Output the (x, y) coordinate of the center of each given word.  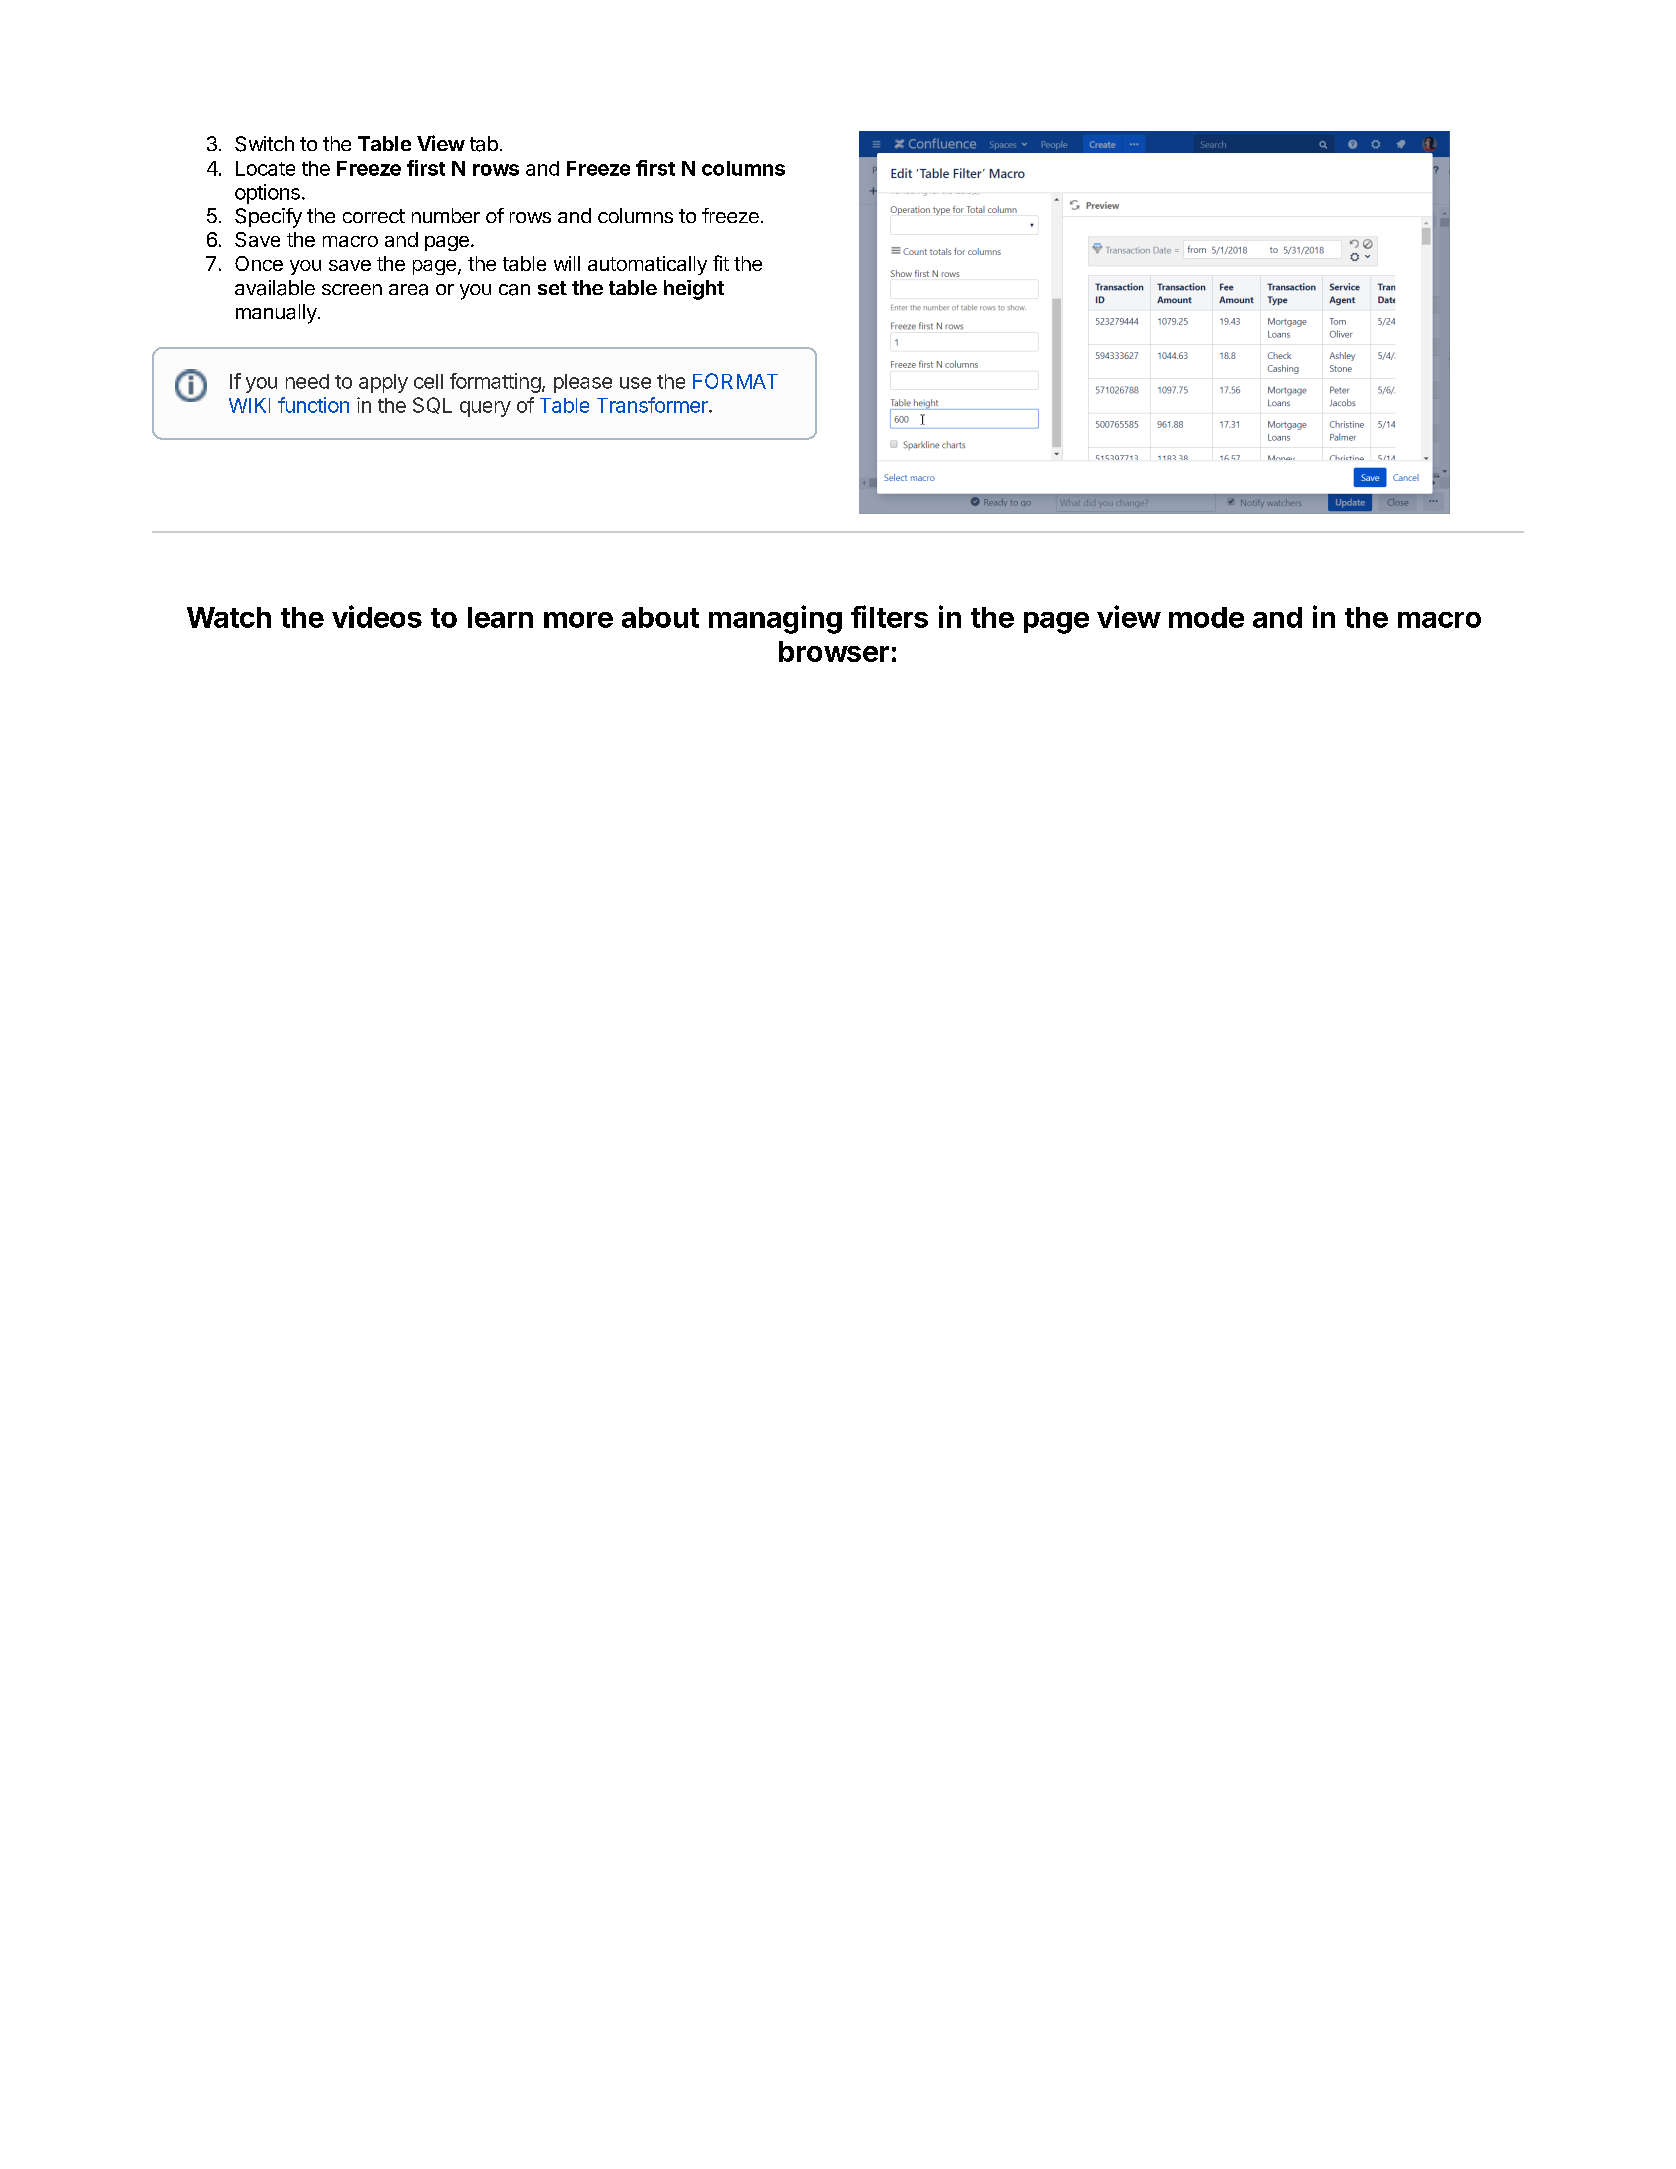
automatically (647, 265)
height (694, 290)
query (485, 409)
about (660, 617)
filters (889, 616)
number (446, 215)
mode (1206, 617)
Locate (265, 168)
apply (383, 383)
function (313, 405)
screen (352, 289)
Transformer (653, 405)
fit (721, 263)
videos (377, 616)
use (635, 383)
